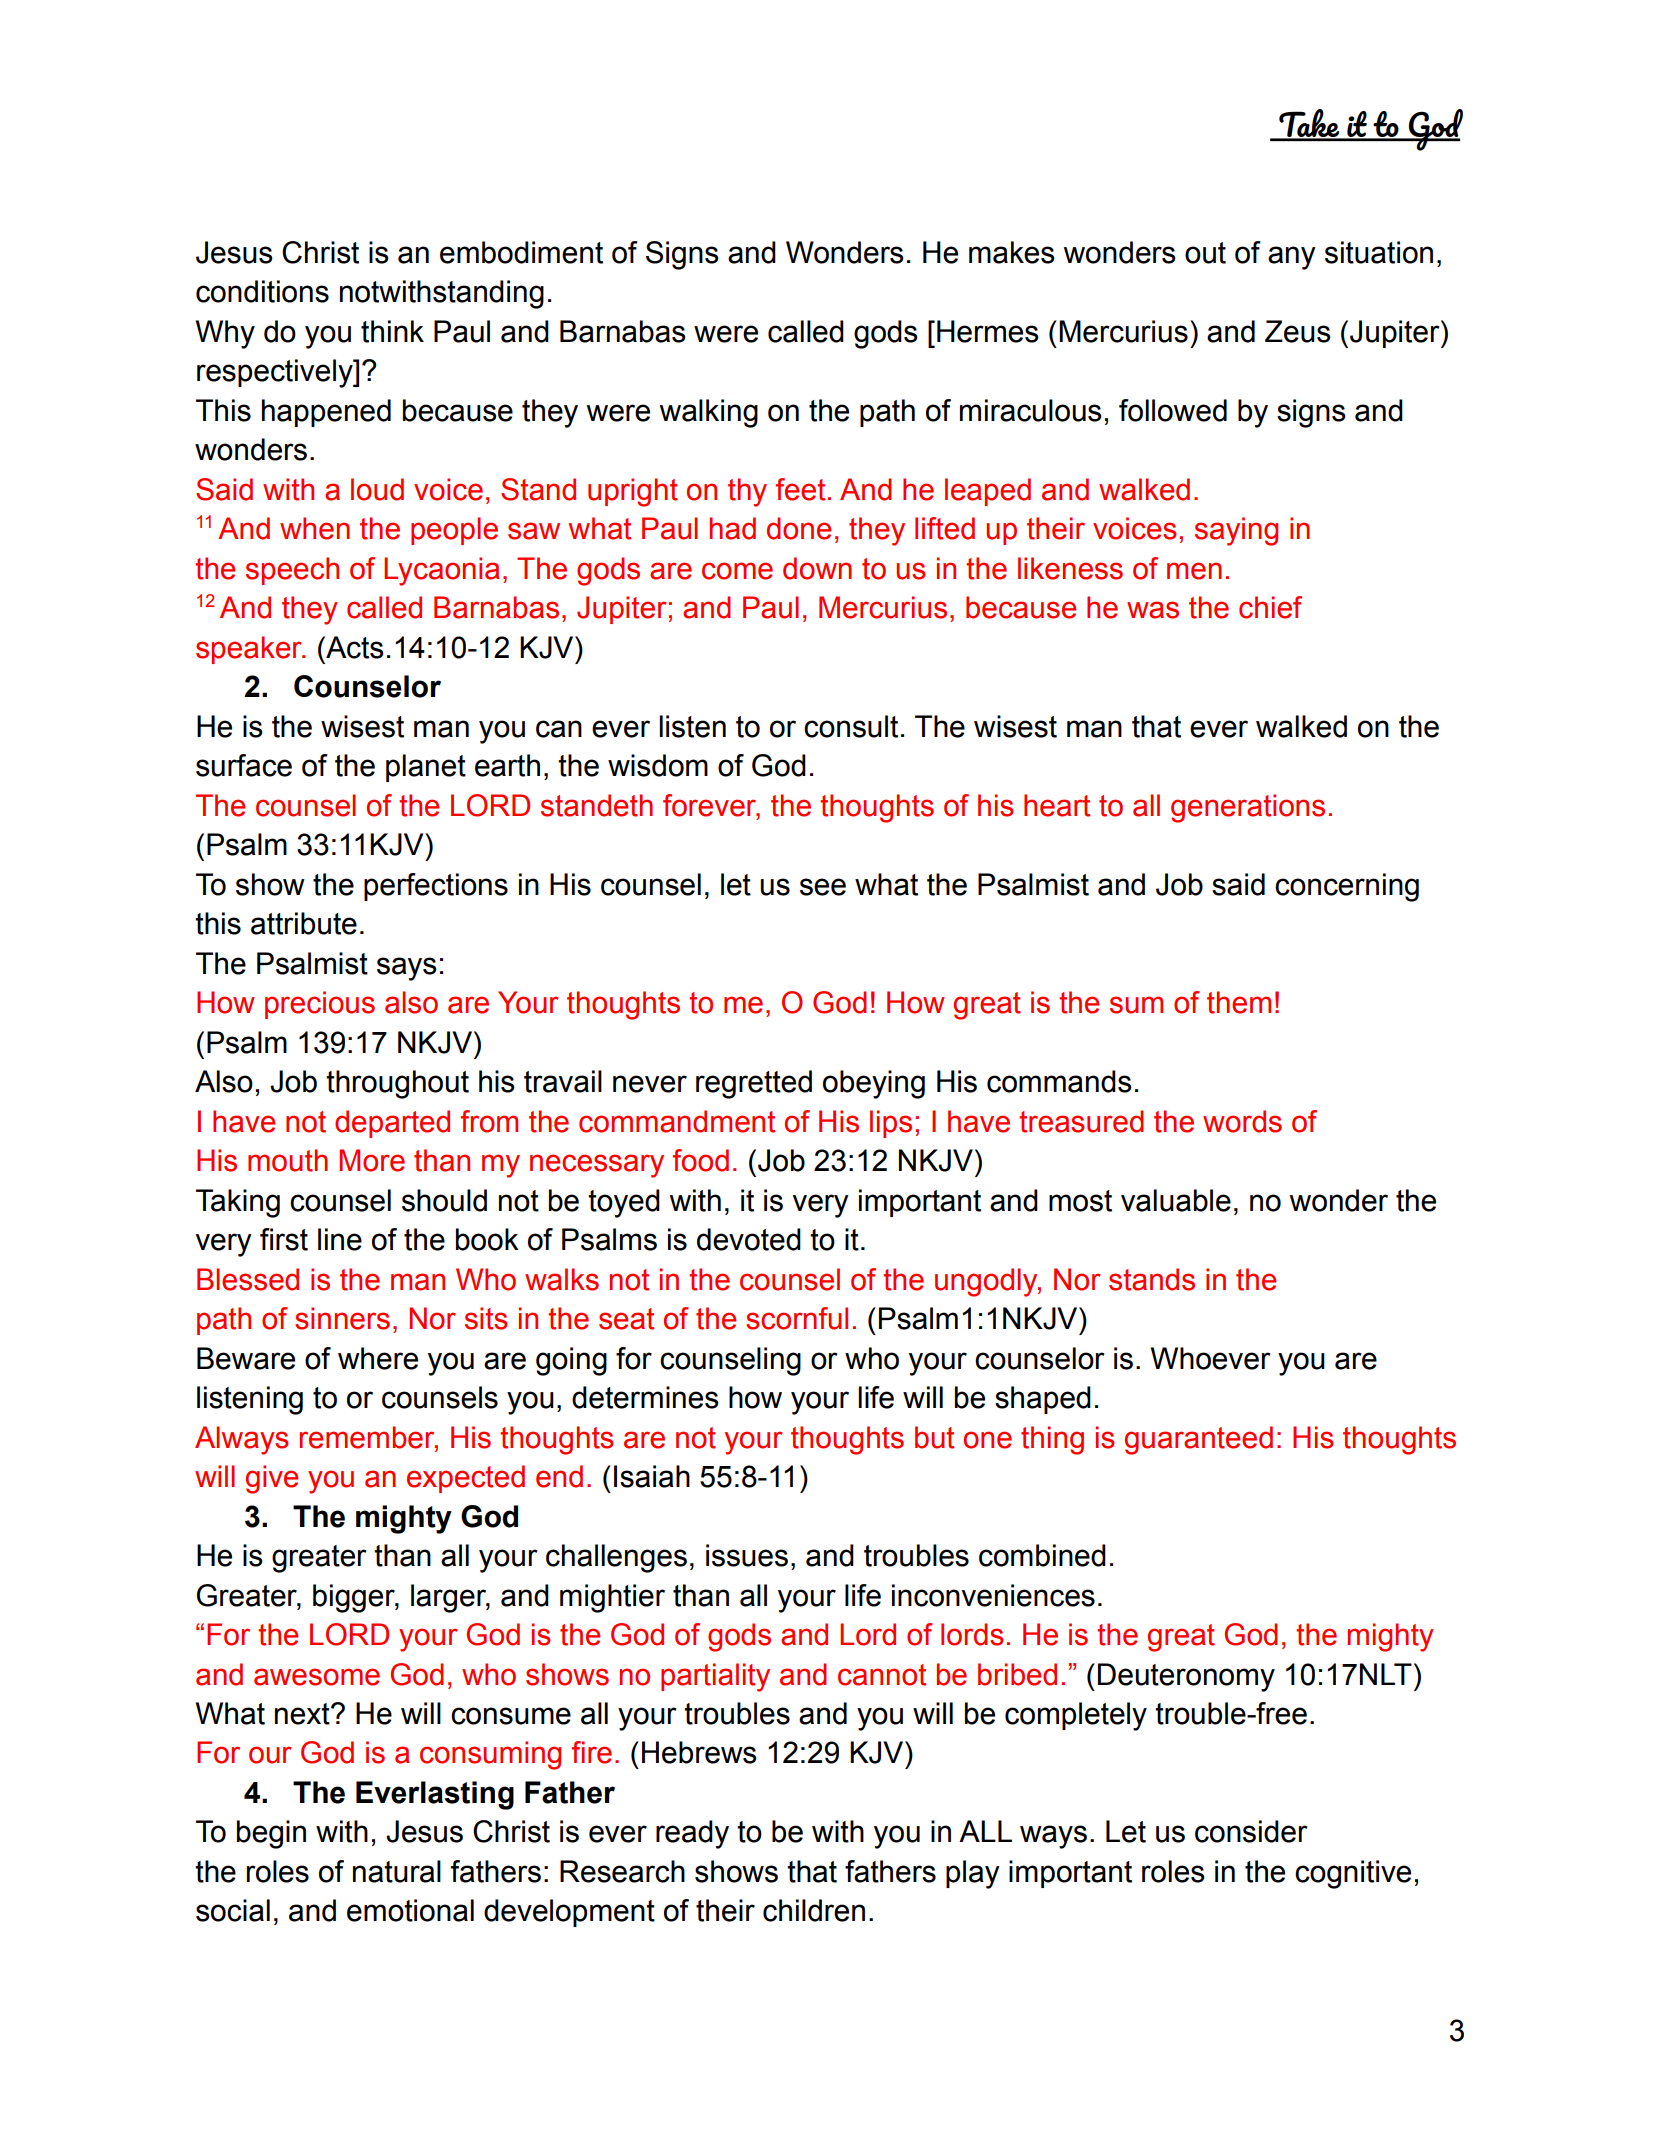  What do you see at coordinates (1298, 331) in the screenshot?
I see `Zeus` at bounding box center [1298, 331].
